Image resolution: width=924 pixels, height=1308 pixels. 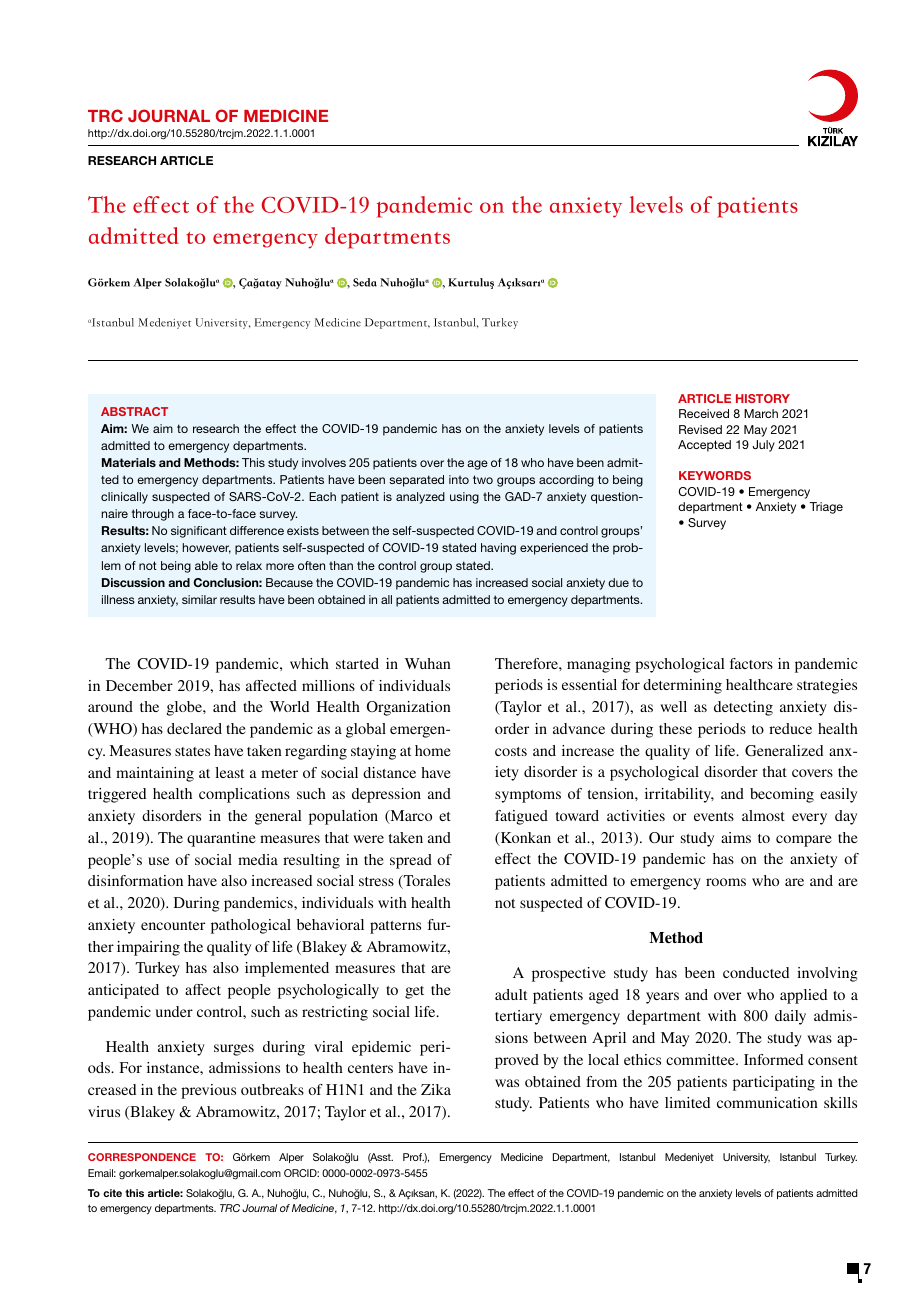 What do you see at coordinates (761, 413) in the image?
I see `March` at bounding box center [761, 413].
